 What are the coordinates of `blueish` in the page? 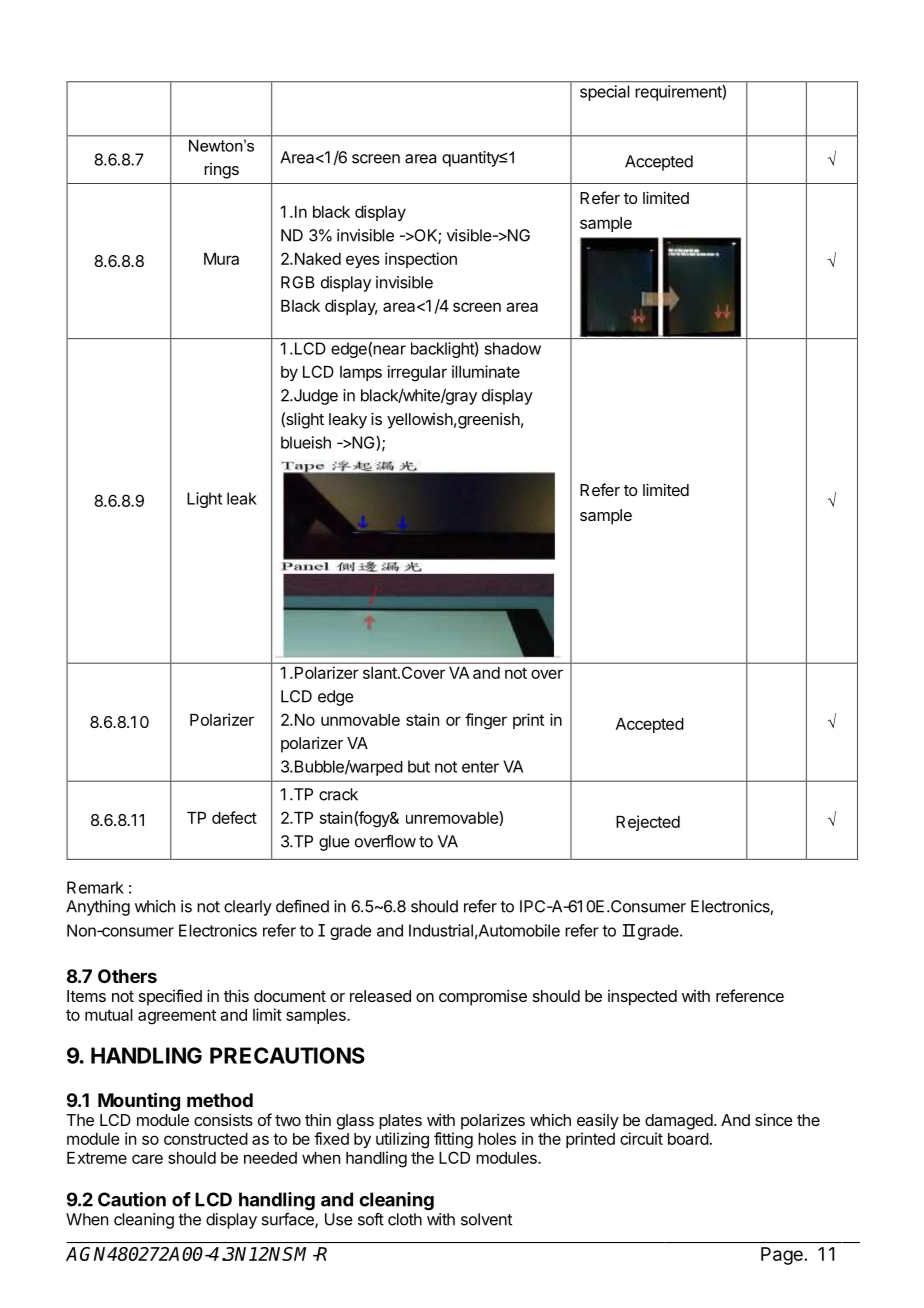 It's located at (306, 442).
